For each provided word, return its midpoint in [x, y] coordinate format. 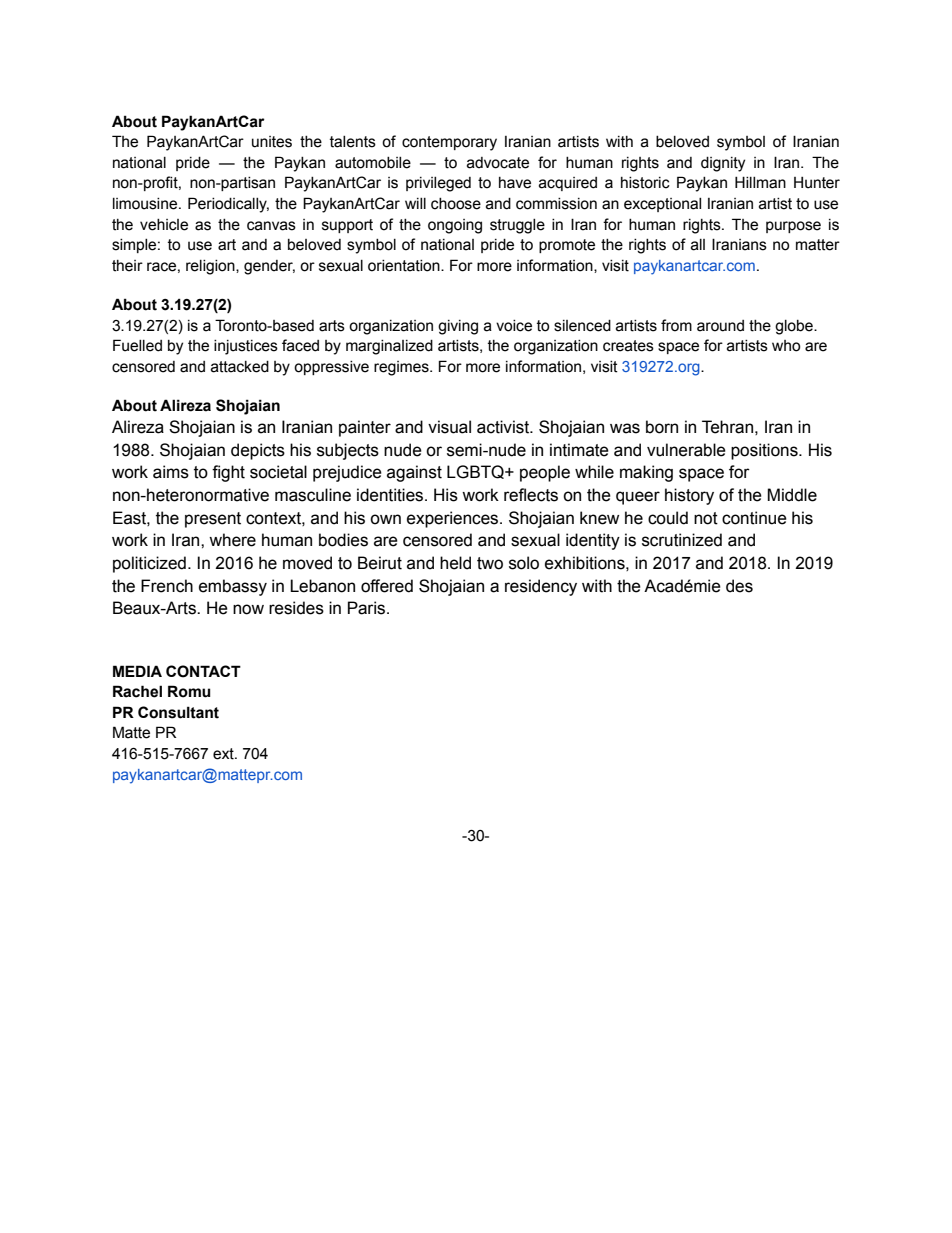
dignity [723, 164]
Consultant [178, 712]
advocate [498, 163]
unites [272, 142]
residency [541, 587]
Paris [366, 608]
